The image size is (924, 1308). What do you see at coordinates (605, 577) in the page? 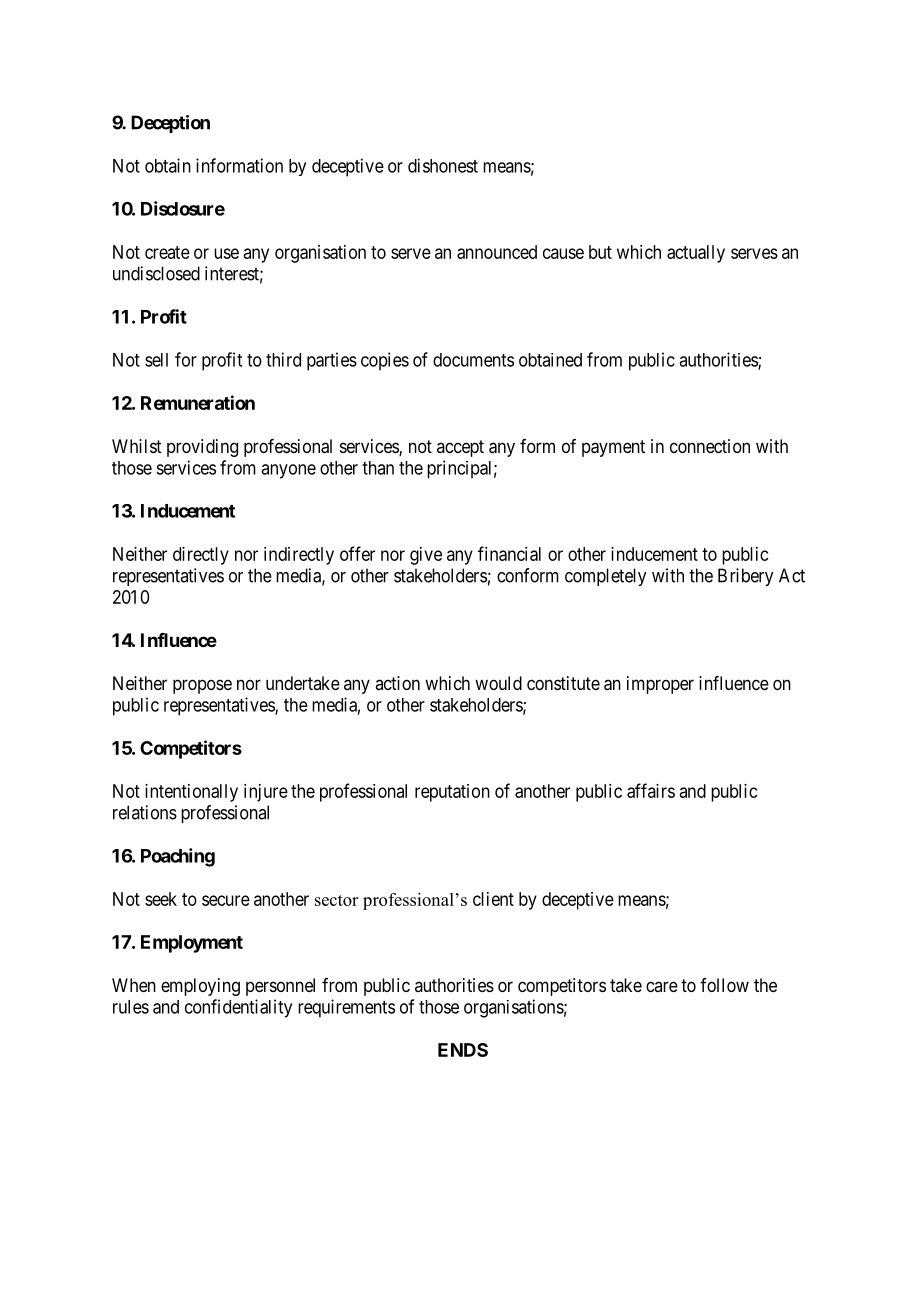
I see `completely` at bounding box center [605, 577].
